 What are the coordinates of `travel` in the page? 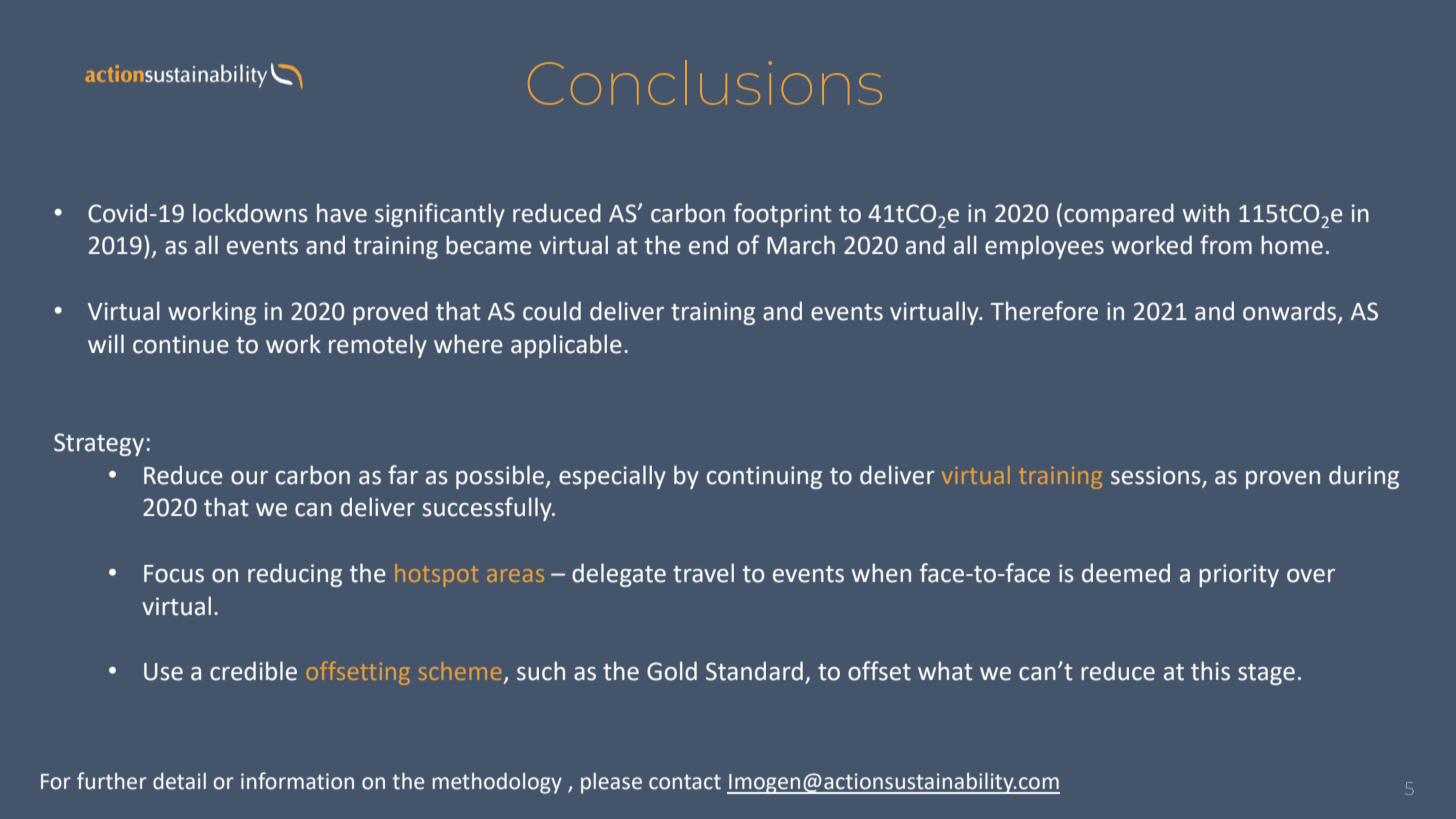 It's located at (703, 573).
